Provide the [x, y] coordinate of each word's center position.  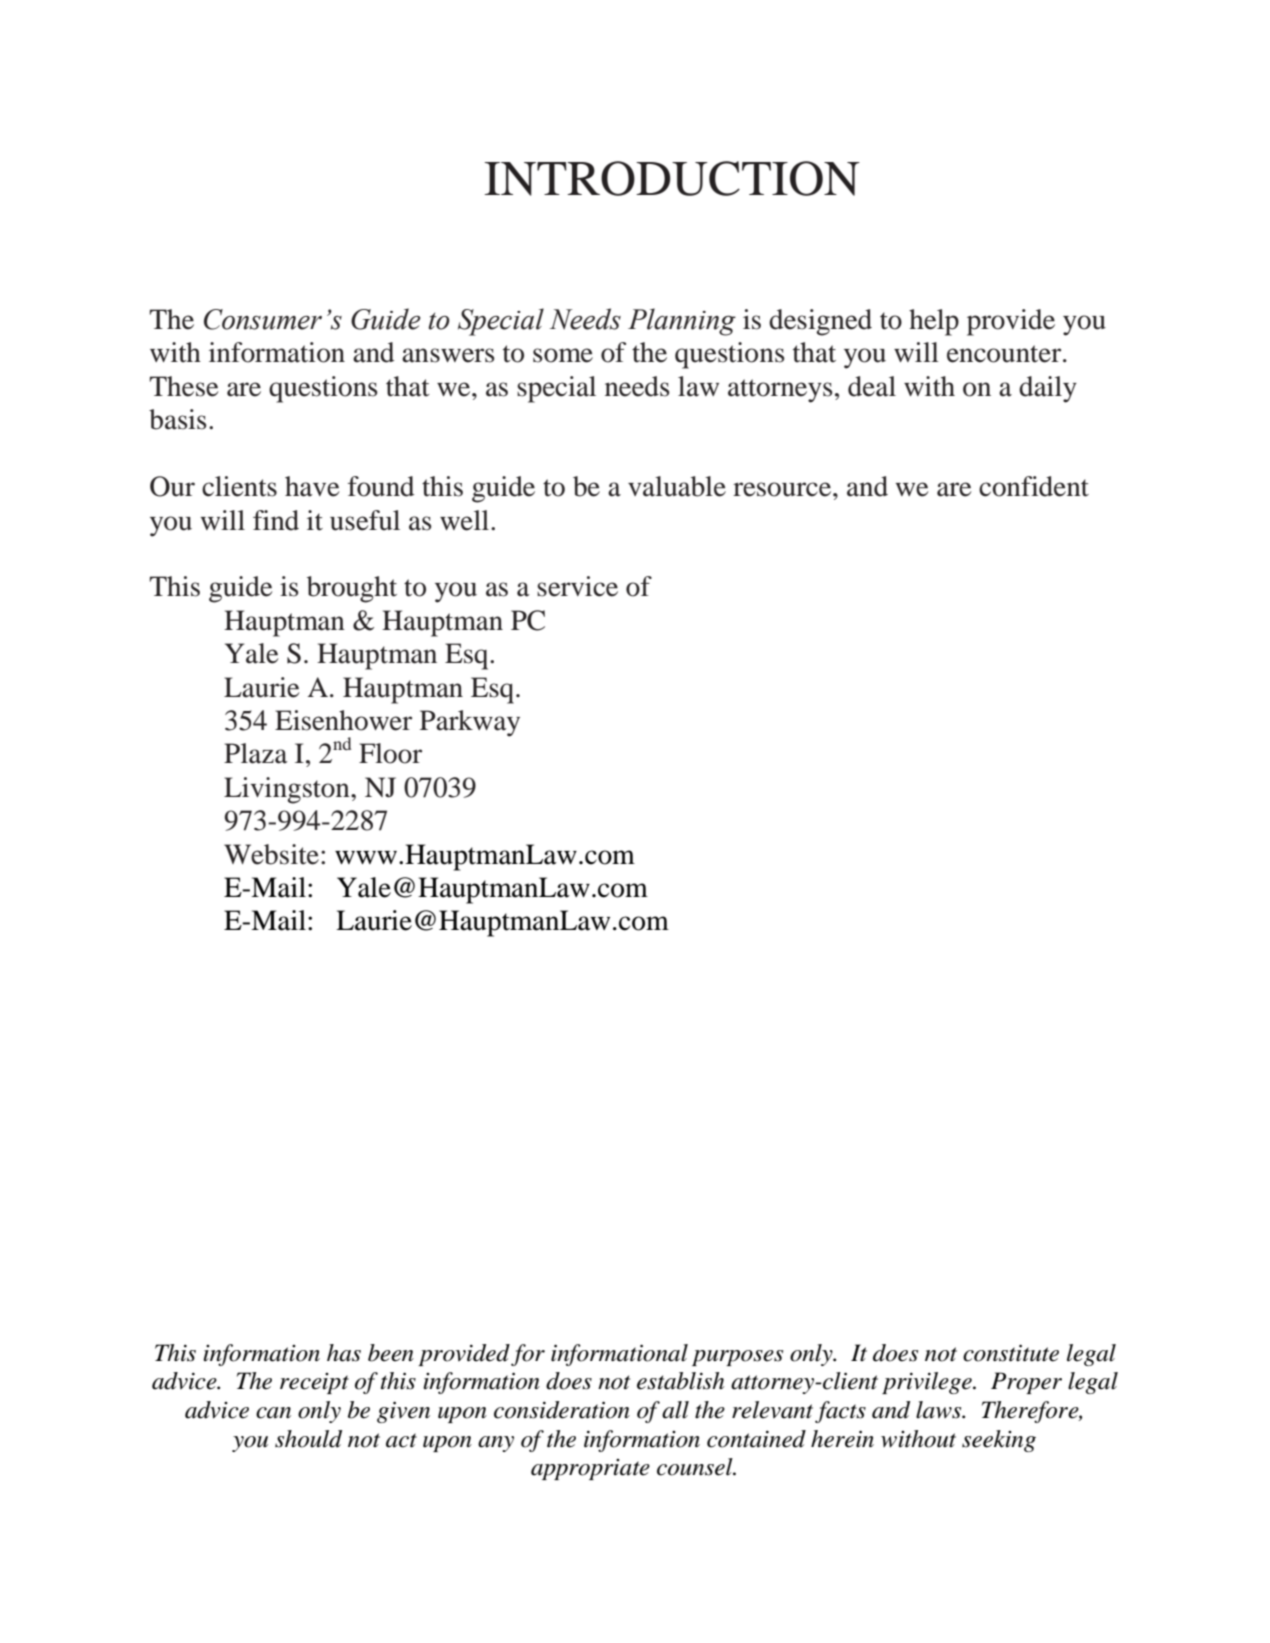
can [273, 1413]
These [184, 386]
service [577, 586]
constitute [1011, 1353]
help [934, 322]
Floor [390, 753]
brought [352, 589]
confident [1034, 486]
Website [271, 854]
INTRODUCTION [672, 178]
